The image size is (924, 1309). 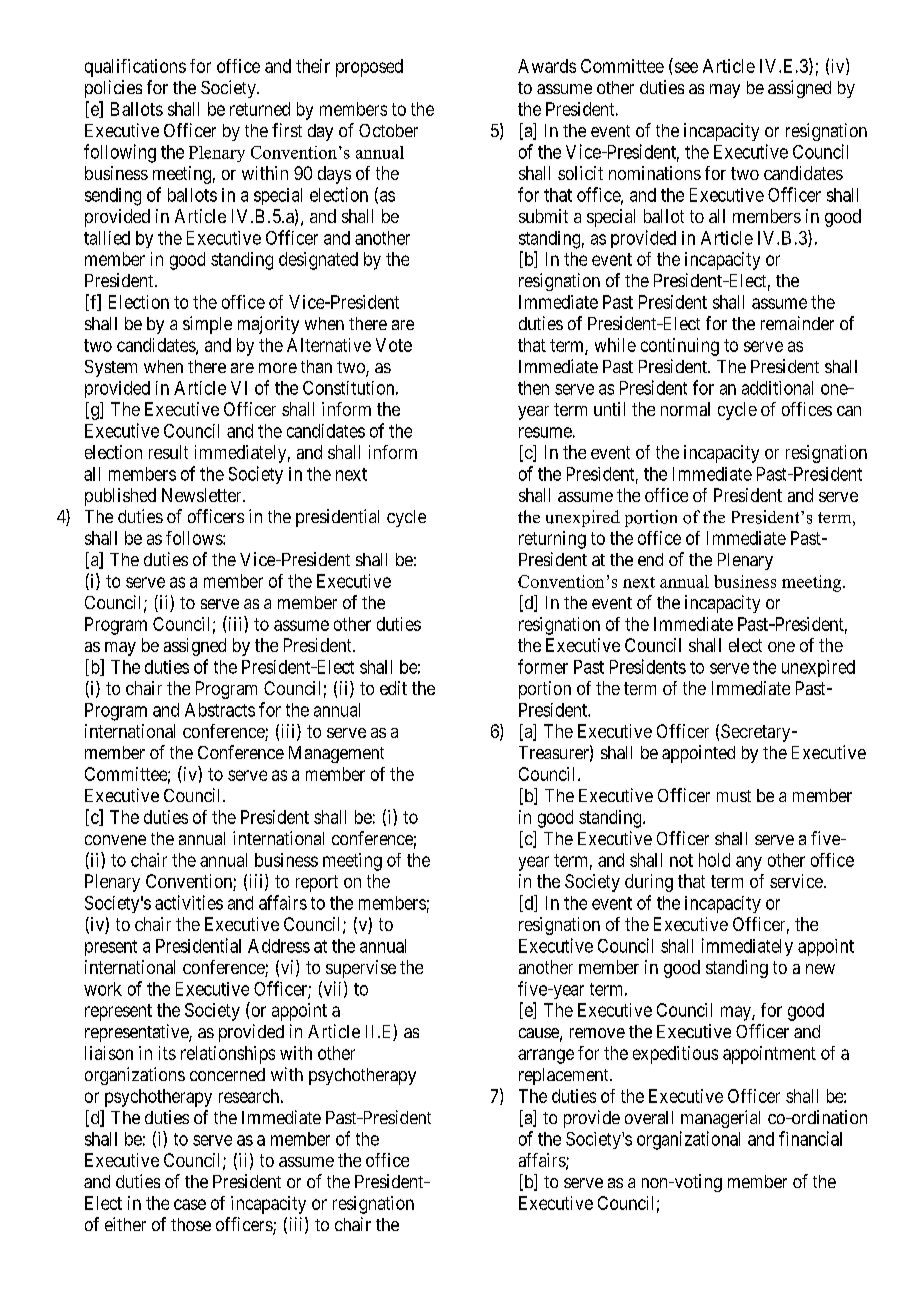 What do you see at coordinates (220, 710) in the page?
I see `Abstracts` at bounding box center [220, 710].
